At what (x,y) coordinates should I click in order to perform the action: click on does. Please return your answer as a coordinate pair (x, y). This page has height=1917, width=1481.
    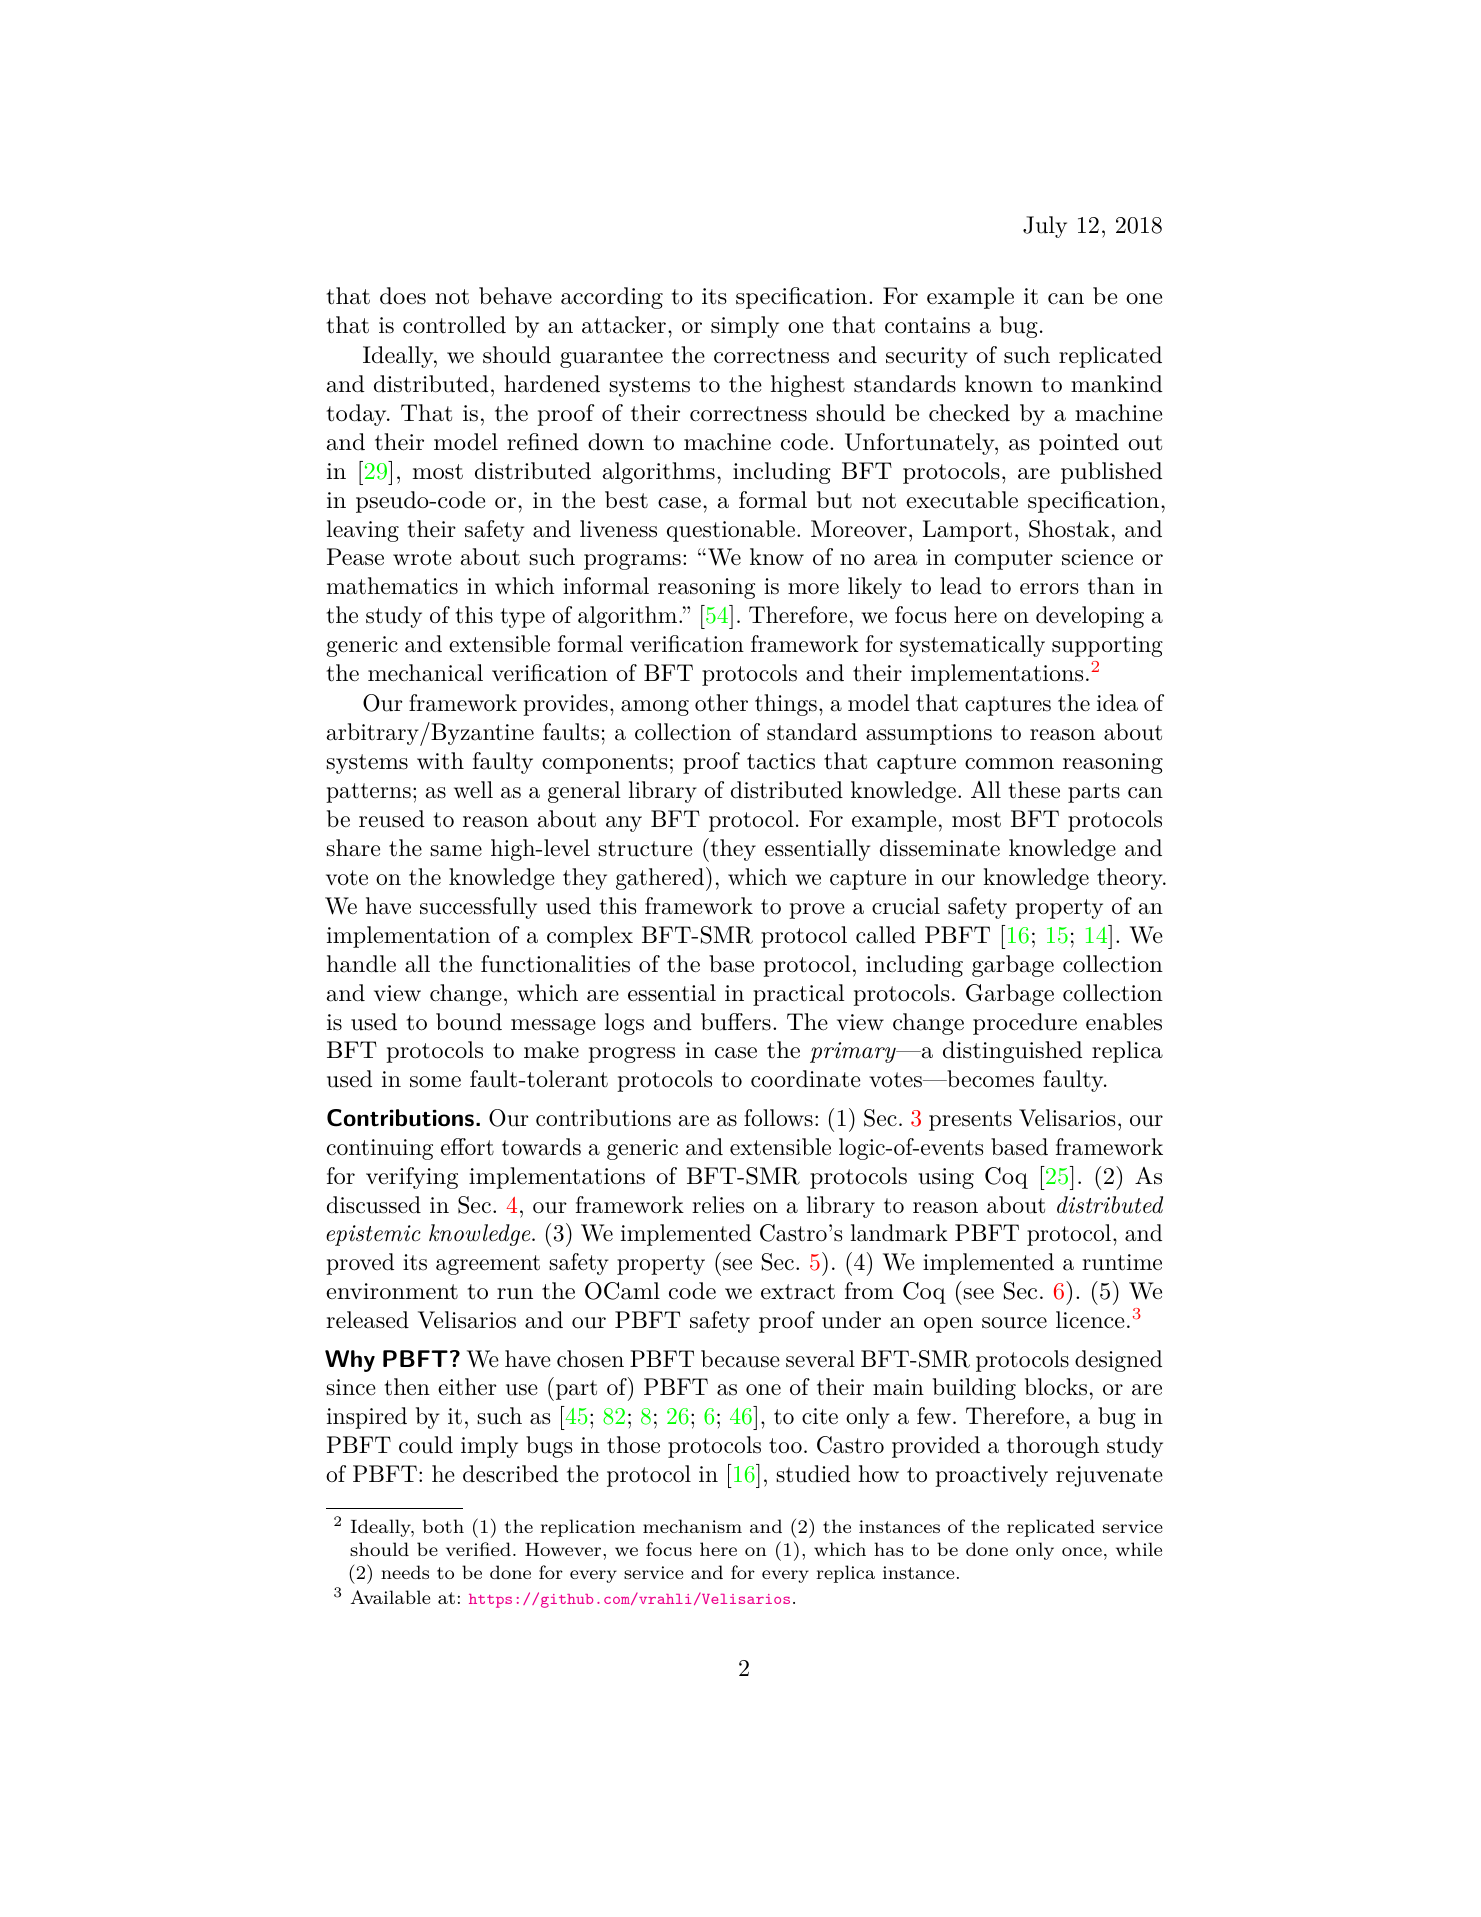
    Looking at the image, I should click on (403, 296).
